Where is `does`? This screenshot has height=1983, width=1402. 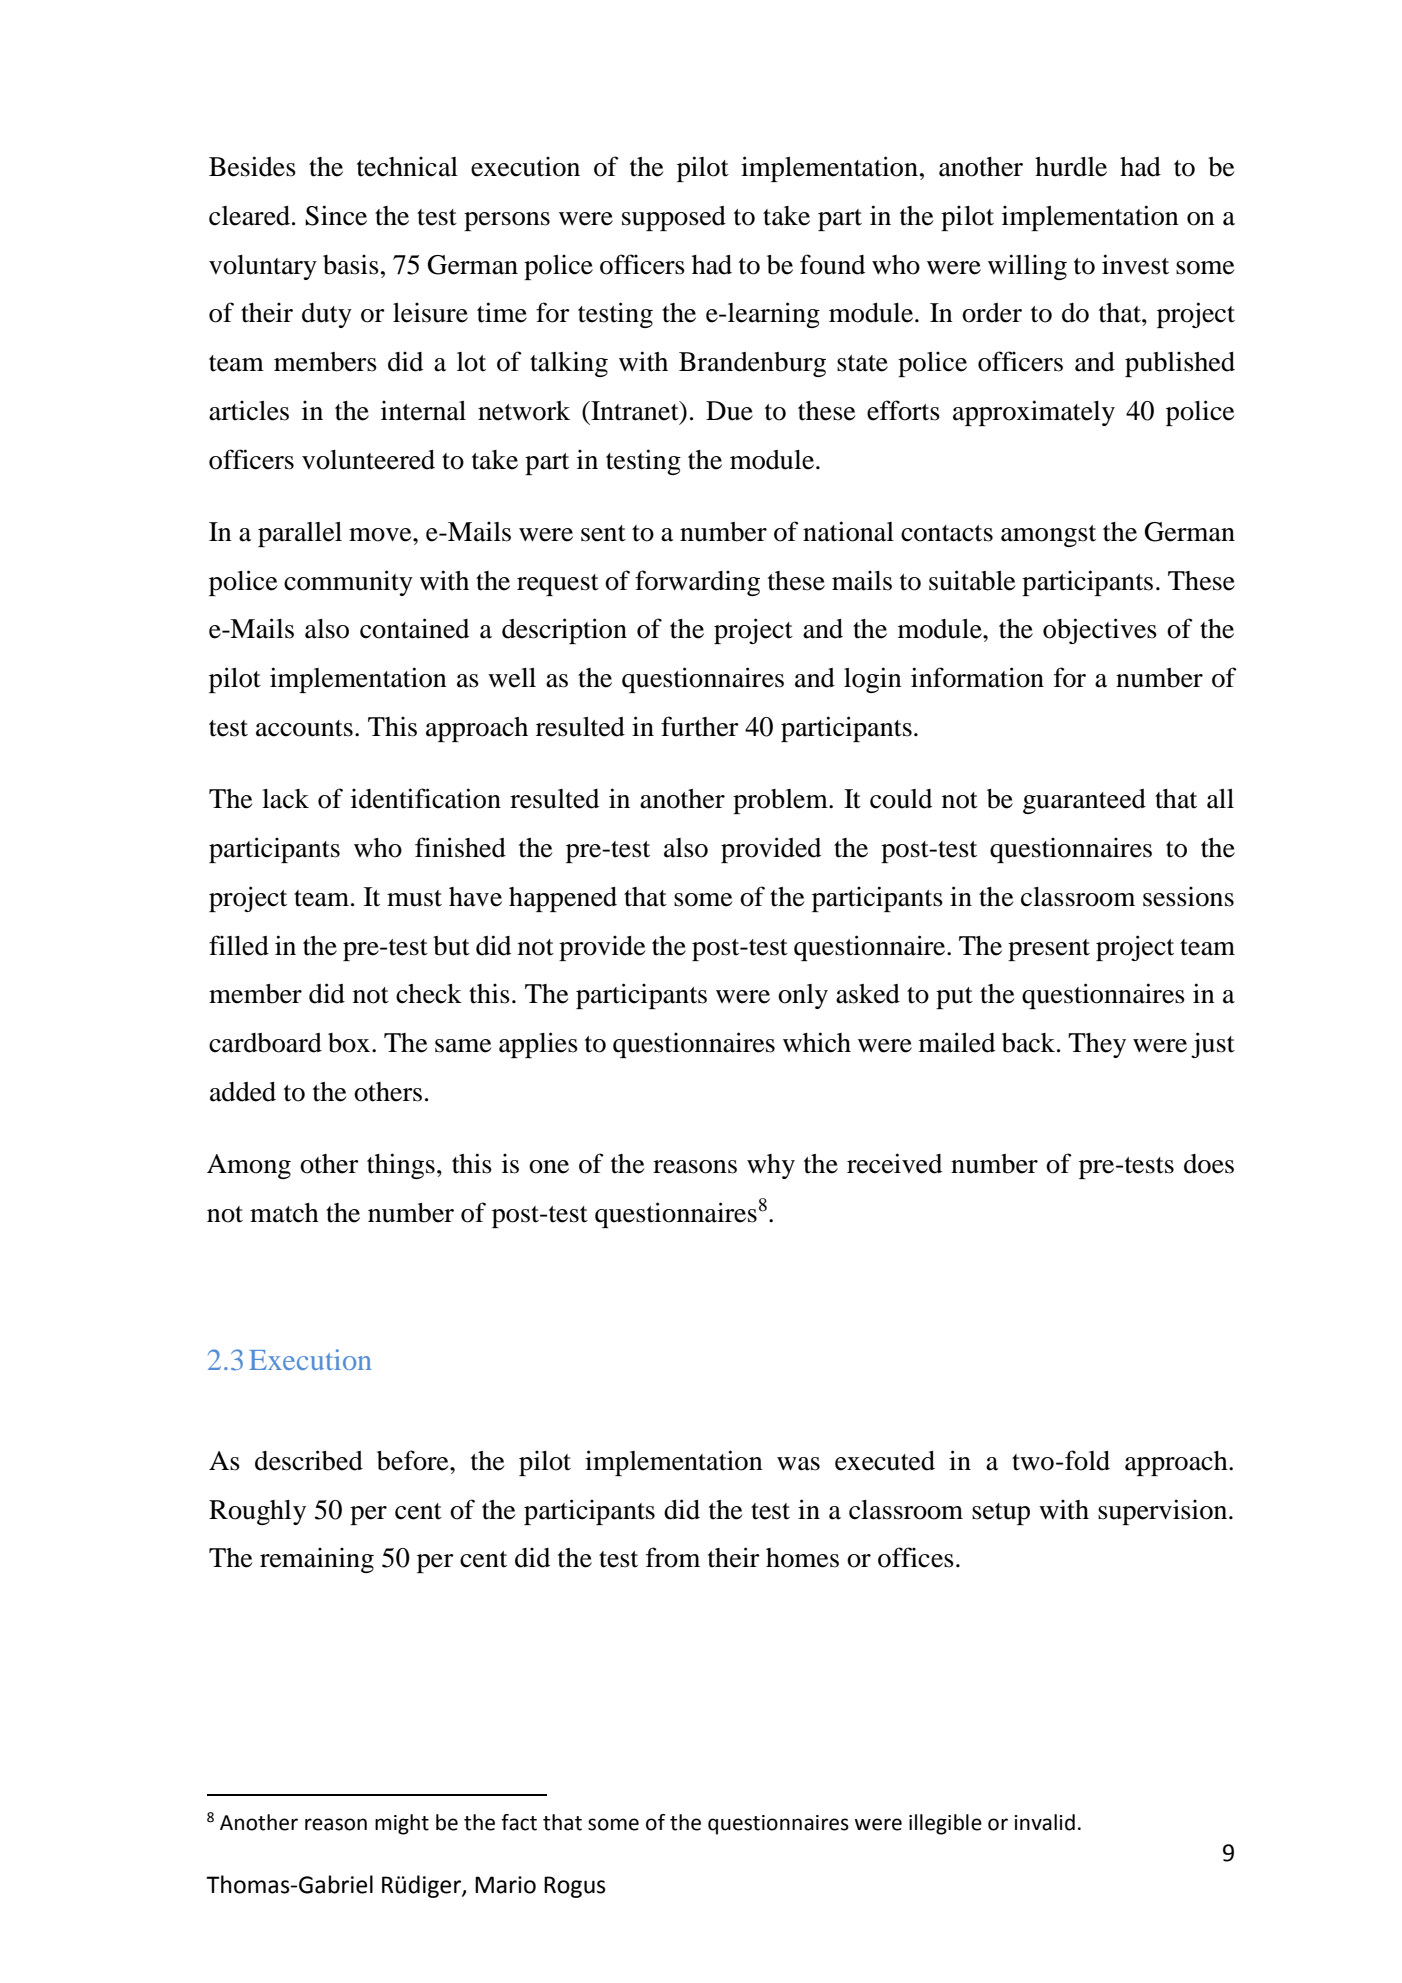
does is located at coordinates (1209, 1164).
